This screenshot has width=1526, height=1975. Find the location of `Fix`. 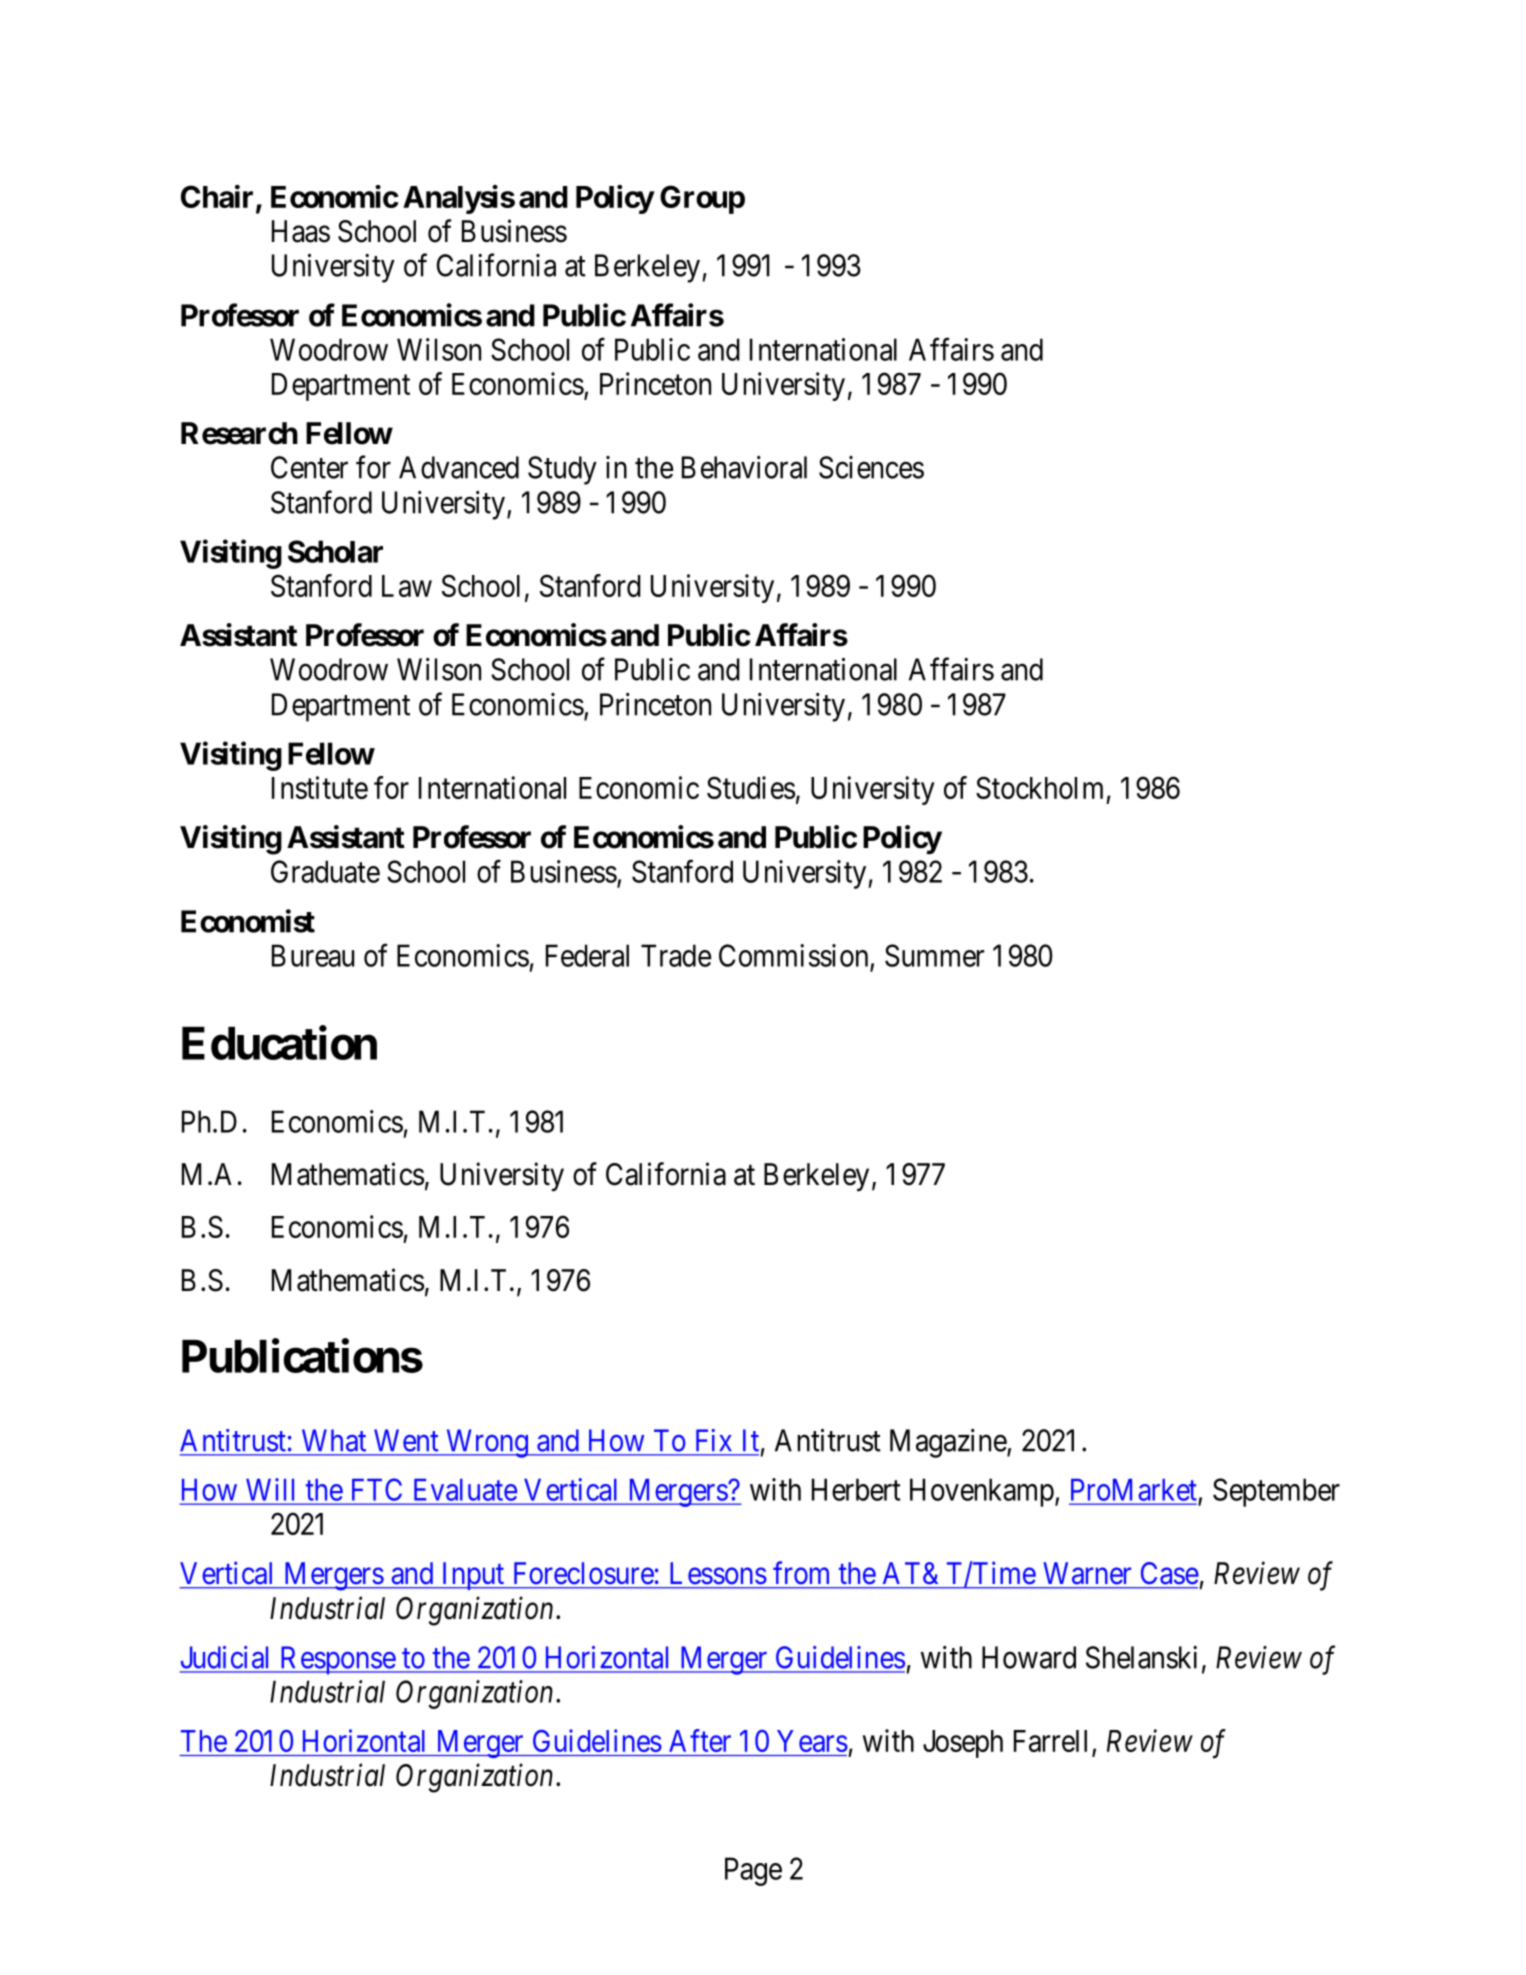

Fix is located at coordinates (713, 1440).
